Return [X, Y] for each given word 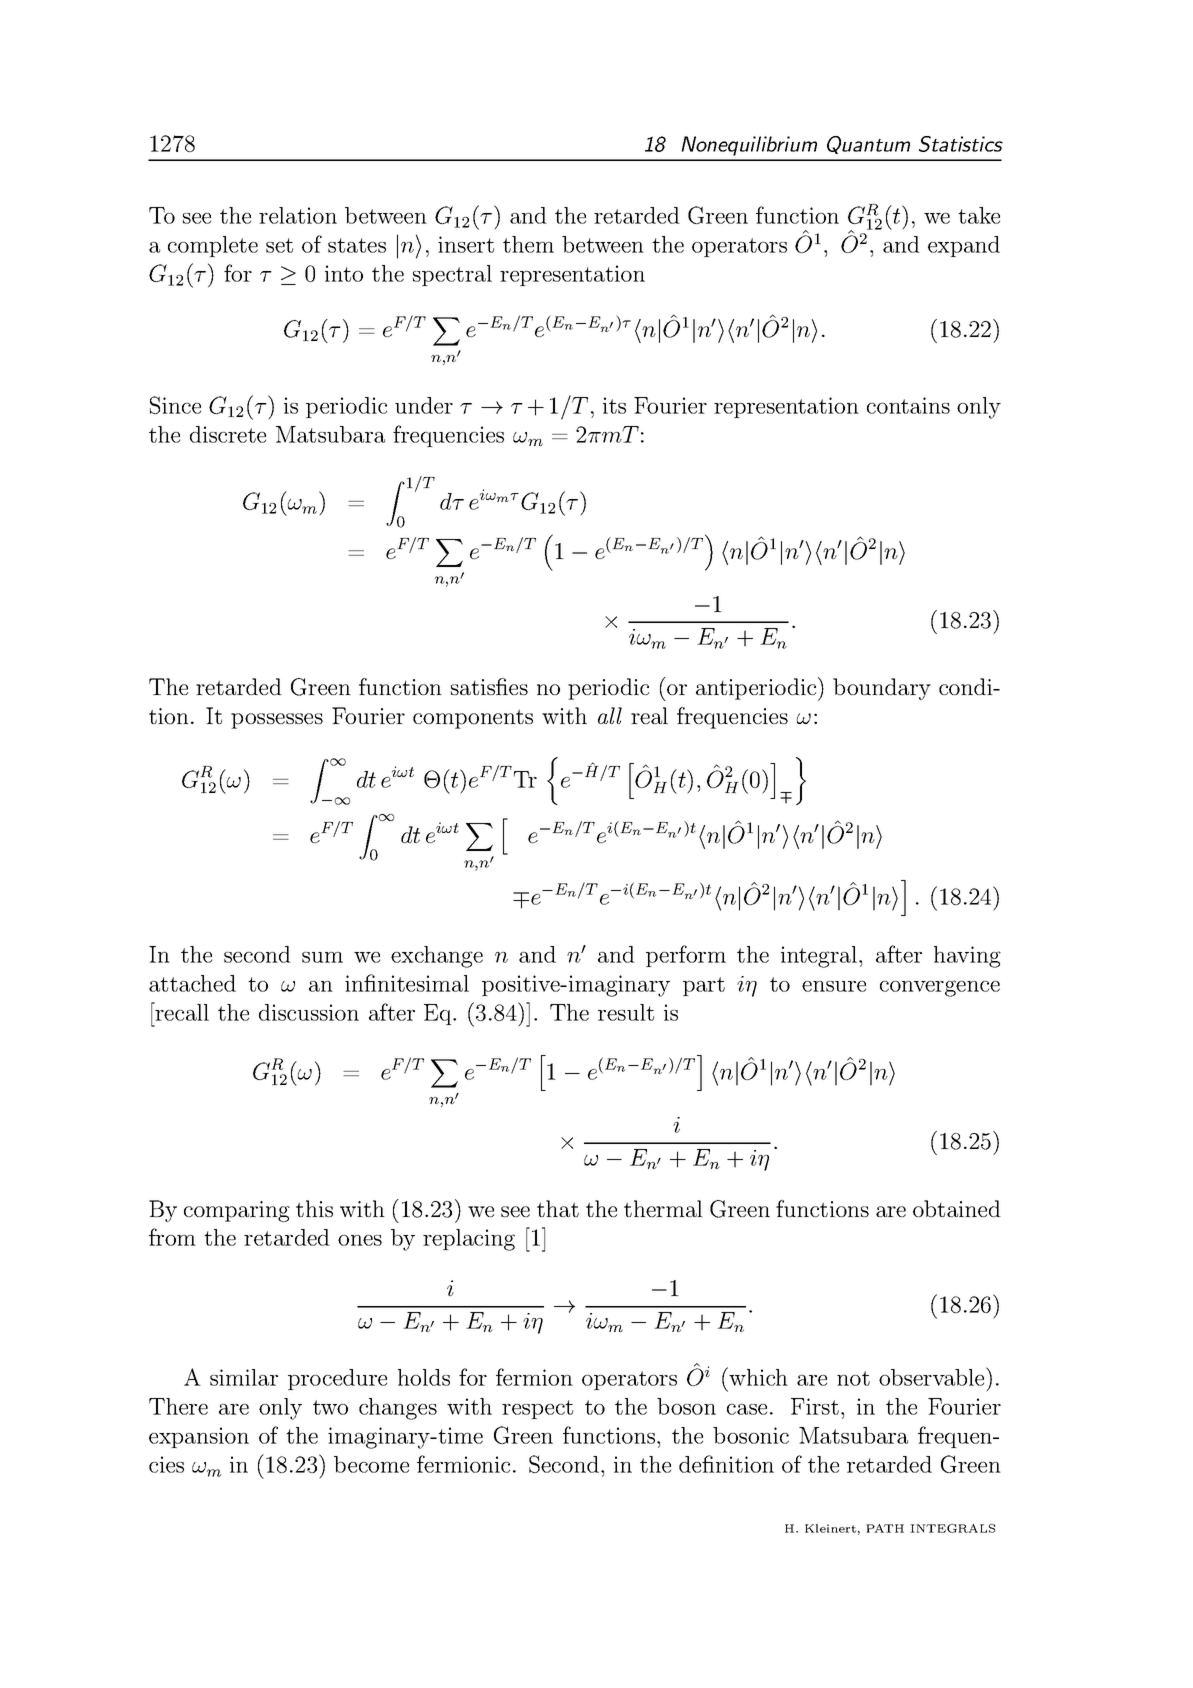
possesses [277, 721]
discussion [309, 1012]
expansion [199, 1437]
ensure [834, 986]
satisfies [489, 686]
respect [537, 1409]
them [528, 244]
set [279, 245]
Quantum [868, 145]
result [626, 1012]
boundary [882, 689]
